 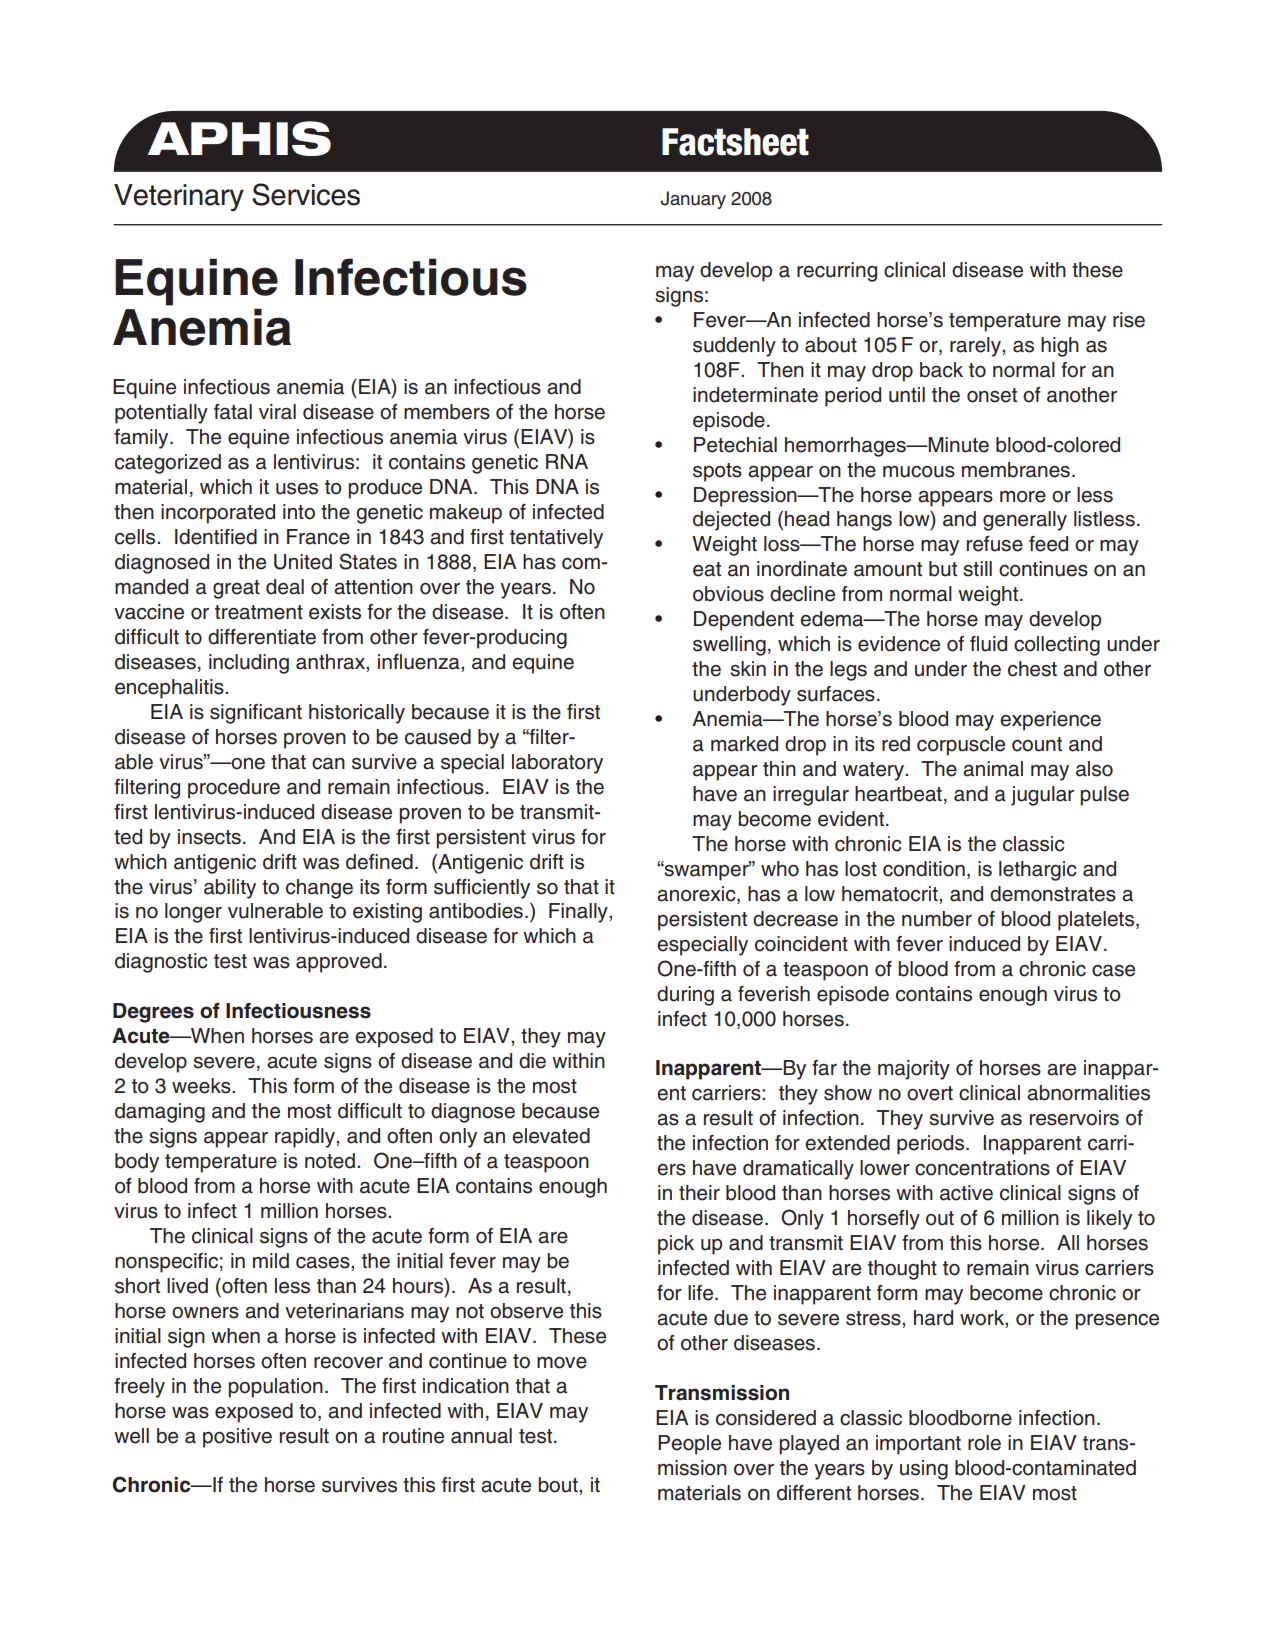 I want to click on positive, so click(x=237, y=1438).
